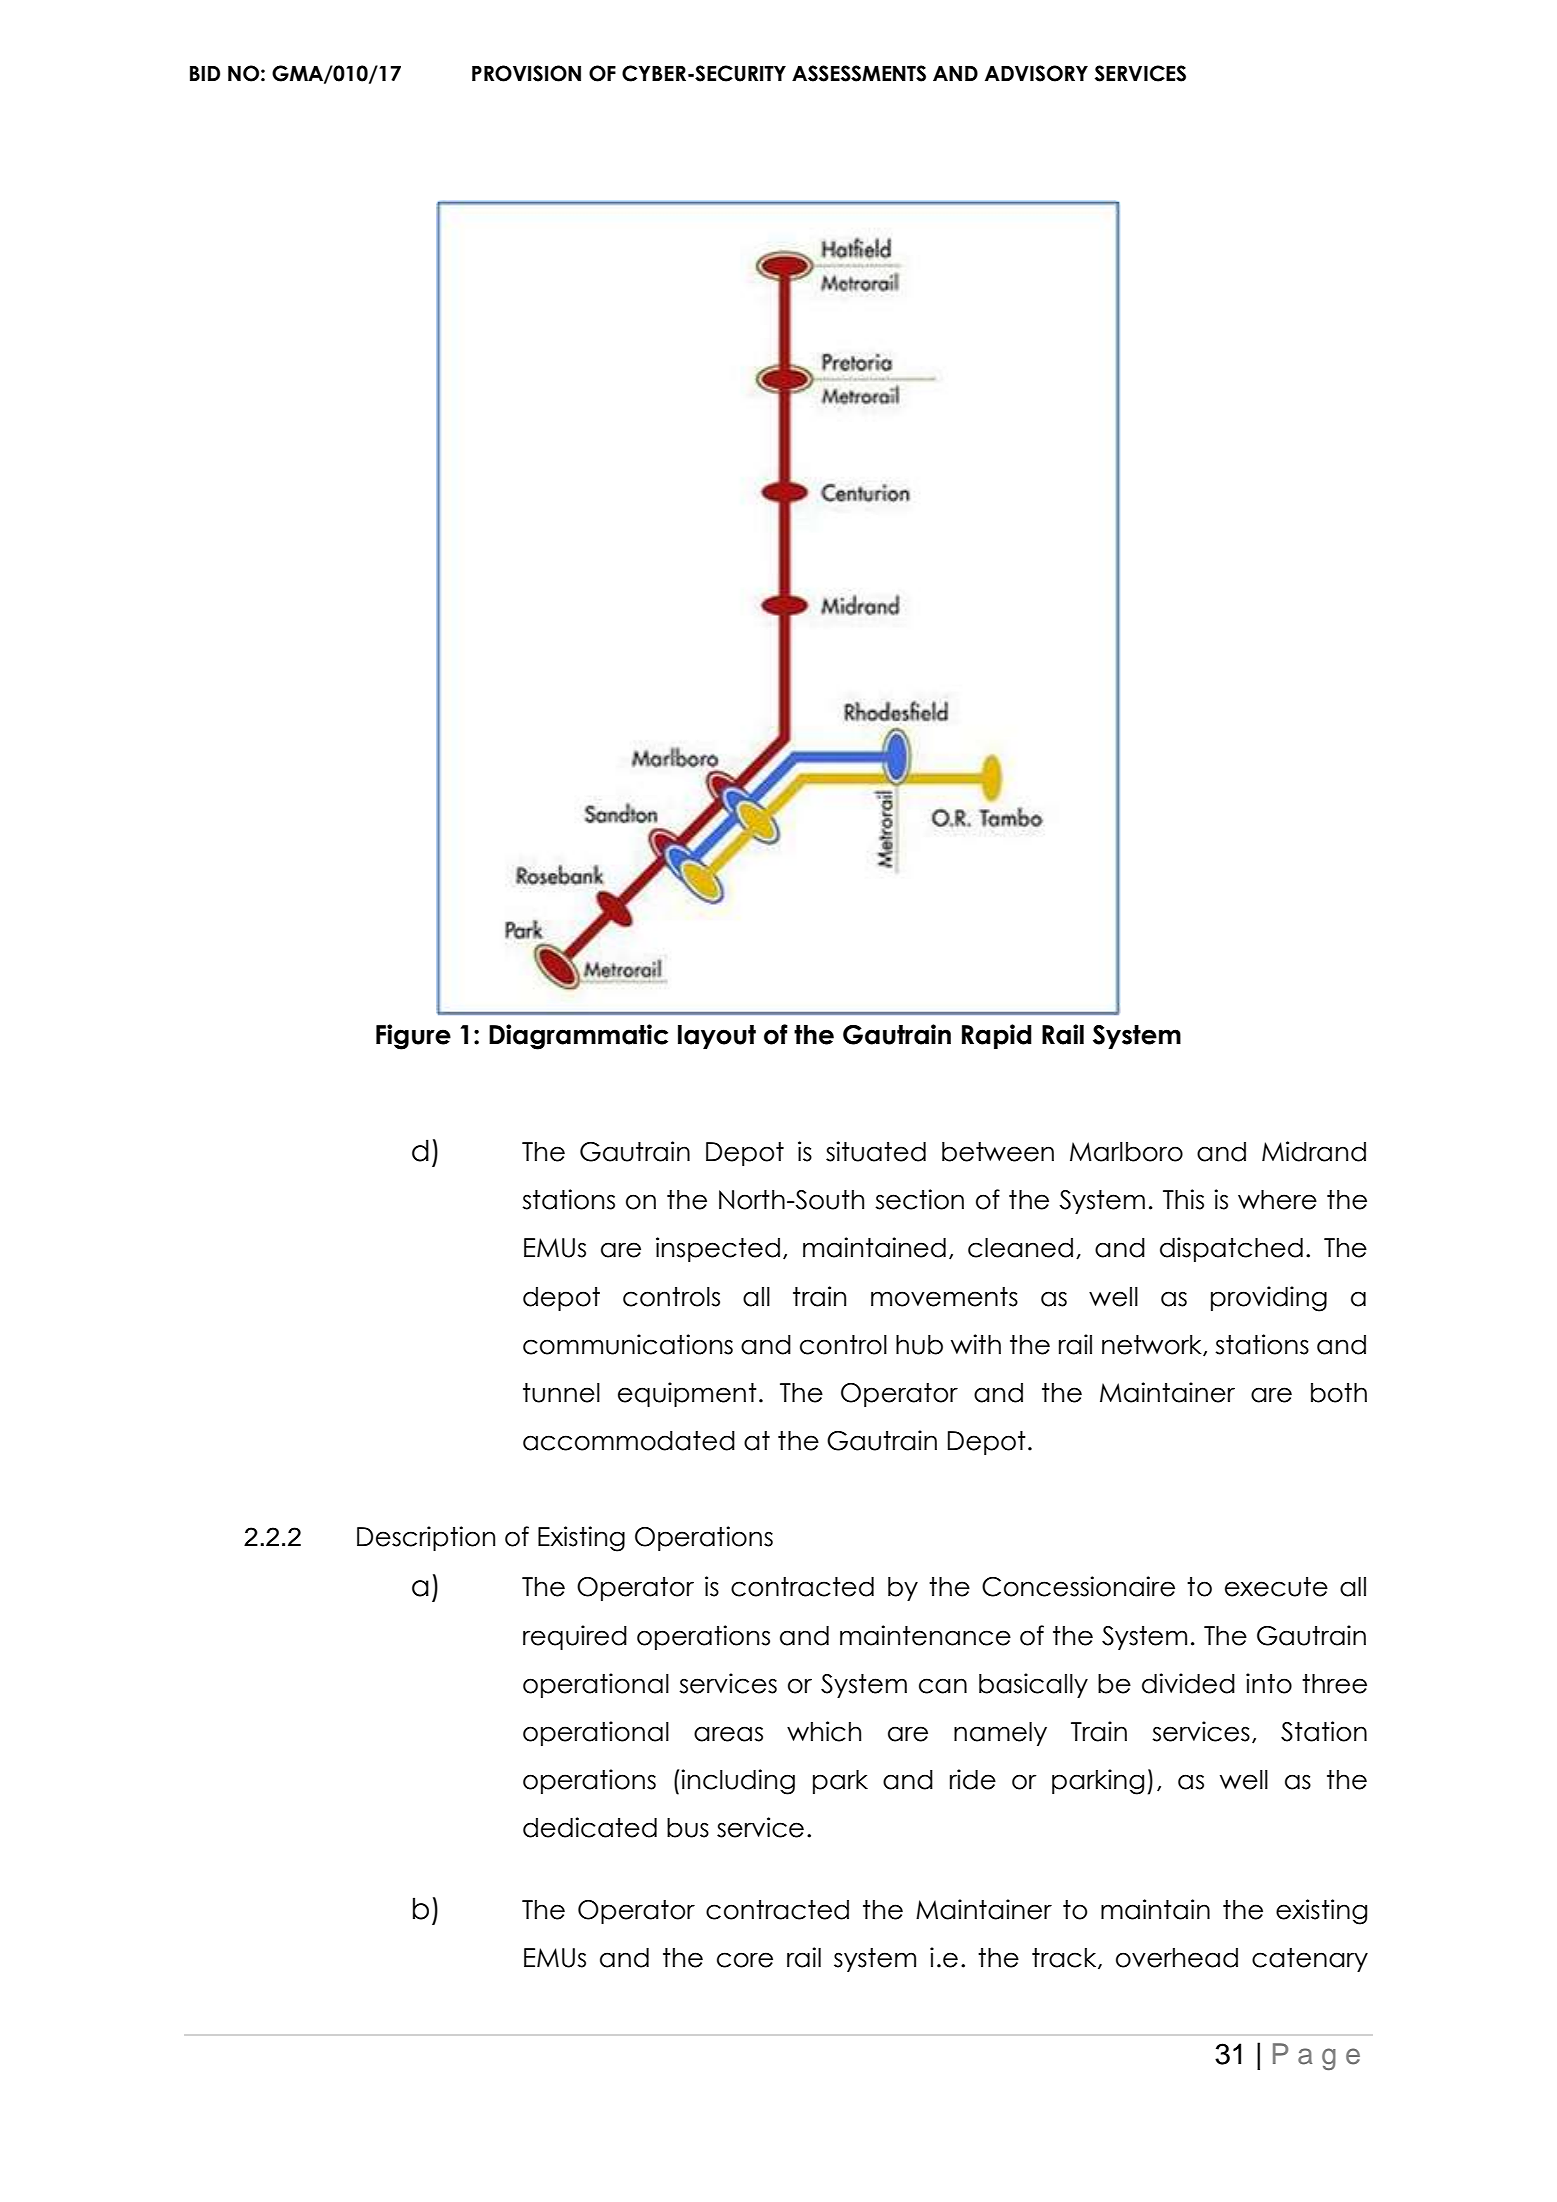 Image resolution: width=1557 pixels, height=2202 pixels. I want to click on Figure, so click(413, 1037).
